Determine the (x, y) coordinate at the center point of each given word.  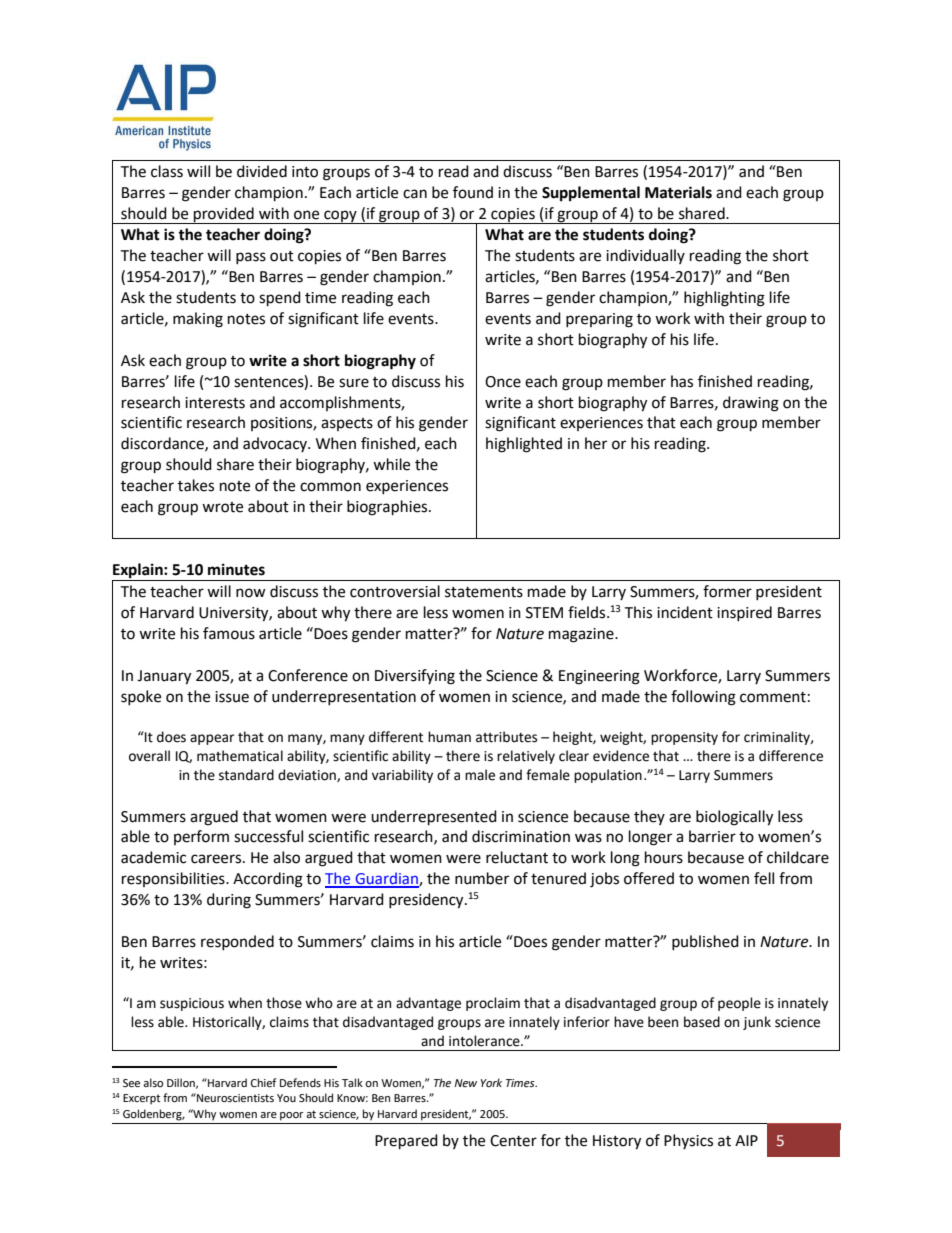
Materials (678, 192)
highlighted (524, 445)
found (473, 192)
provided (224, 215)
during (229, 901)
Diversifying (415, 677)
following (703, 698)
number (482, 878)
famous (229, 633)
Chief (263, 1083)
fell (764, 878)
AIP (746, 1140)
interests (215, 403)
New (465, 1083)
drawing (751, 404)
